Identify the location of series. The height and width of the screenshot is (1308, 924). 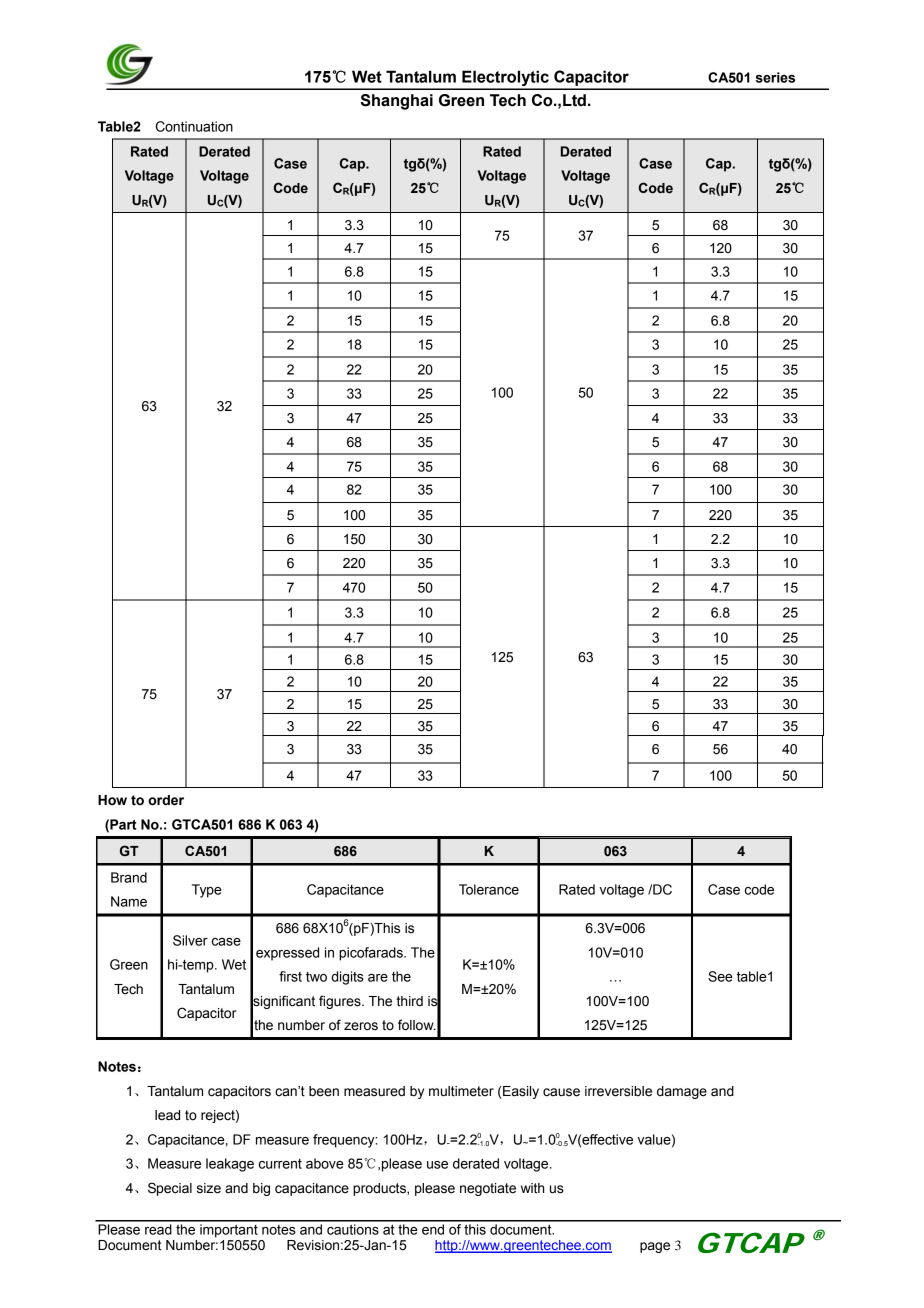
(775, 77).
